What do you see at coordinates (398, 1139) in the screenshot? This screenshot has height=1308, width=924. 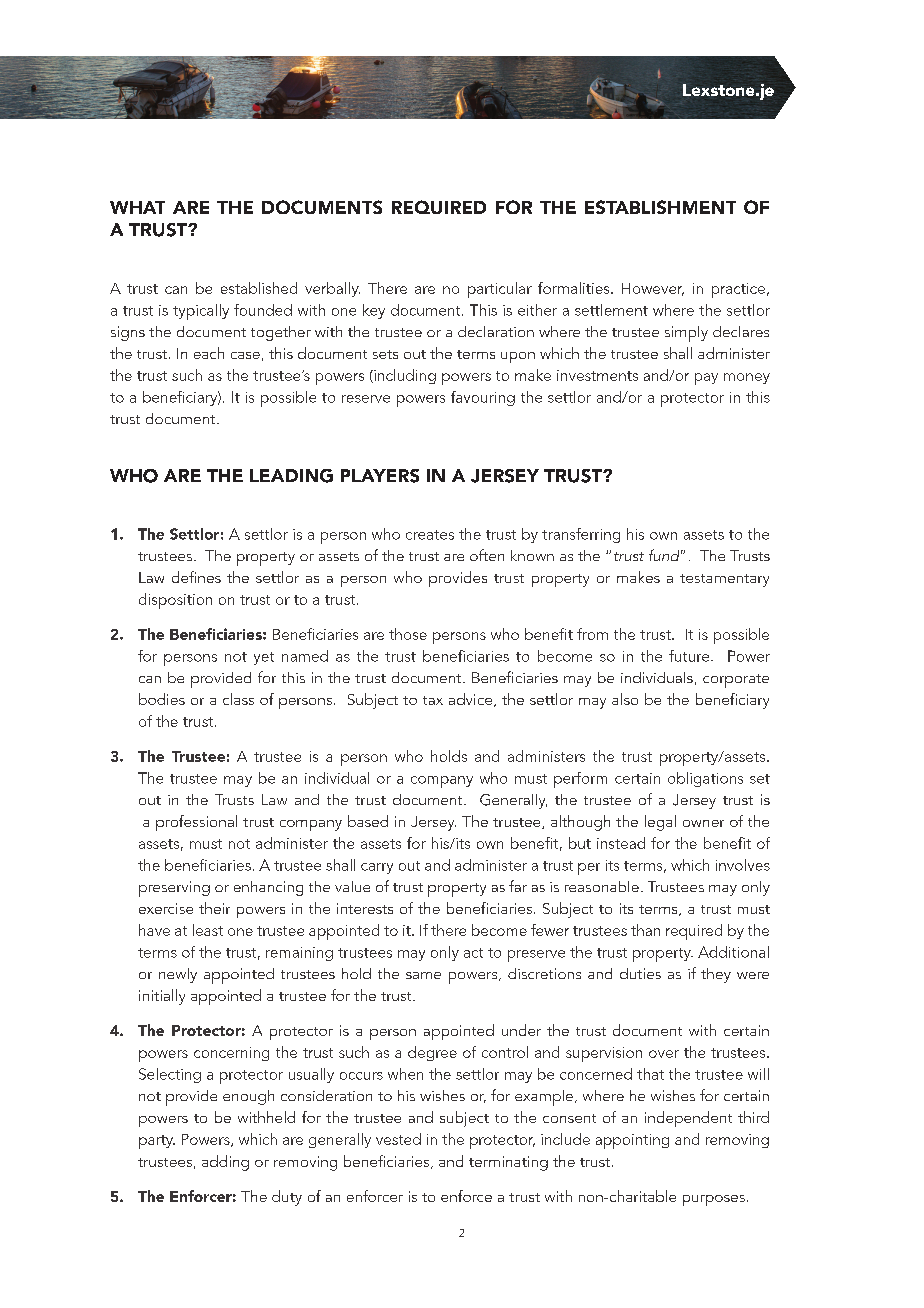 I see `vested` at bounding box center [398, 1139].
